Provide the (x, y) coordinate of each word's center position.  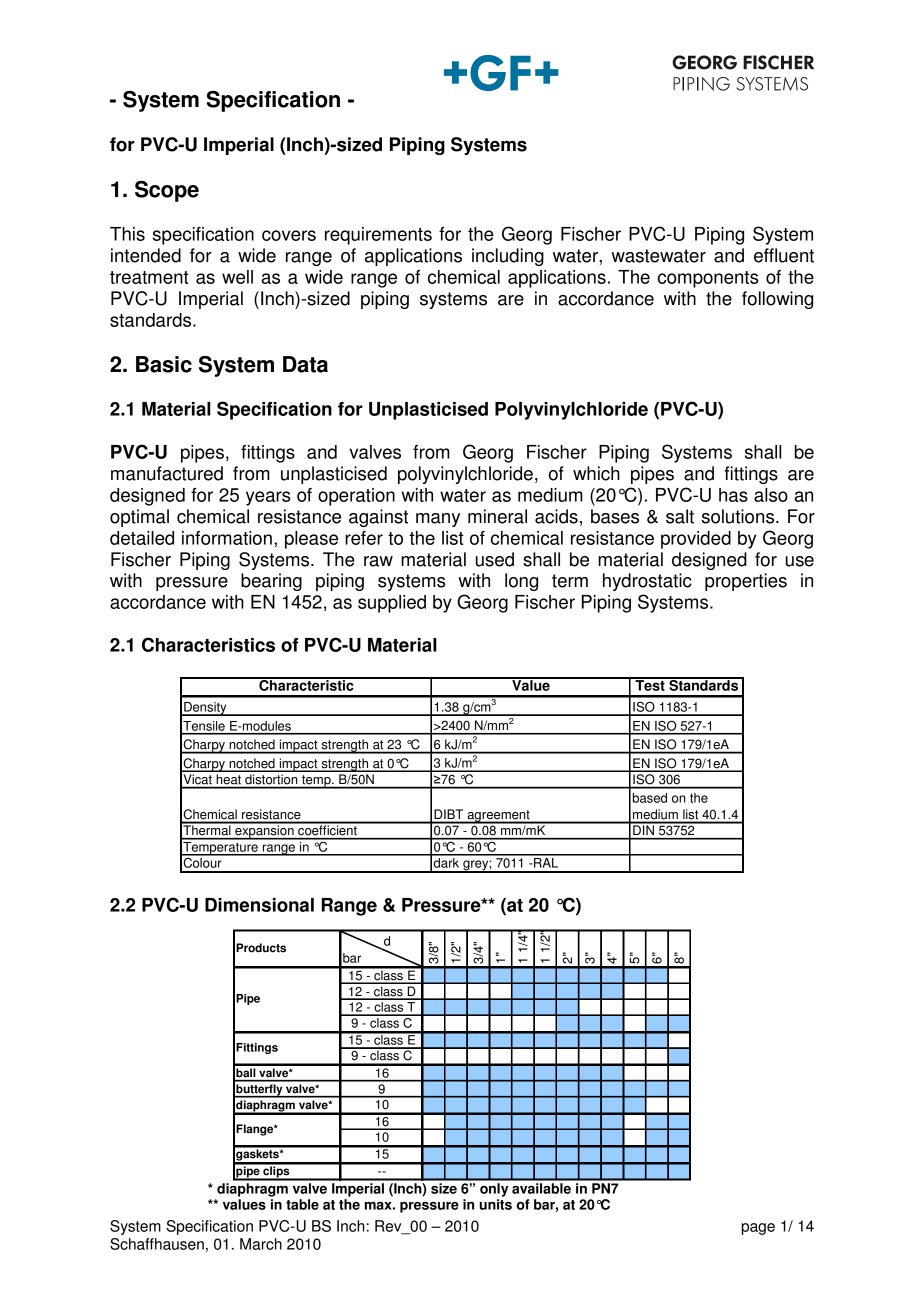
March (261, 1244)
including (508, 257)
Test (650, 684)
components (708, 279)
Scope (167, 191)
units (495, 1204)
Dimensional (259, 905)
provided (696, 540)
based (650, 798)
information (227, 538)
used (495, 559)
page (758, 1229)
